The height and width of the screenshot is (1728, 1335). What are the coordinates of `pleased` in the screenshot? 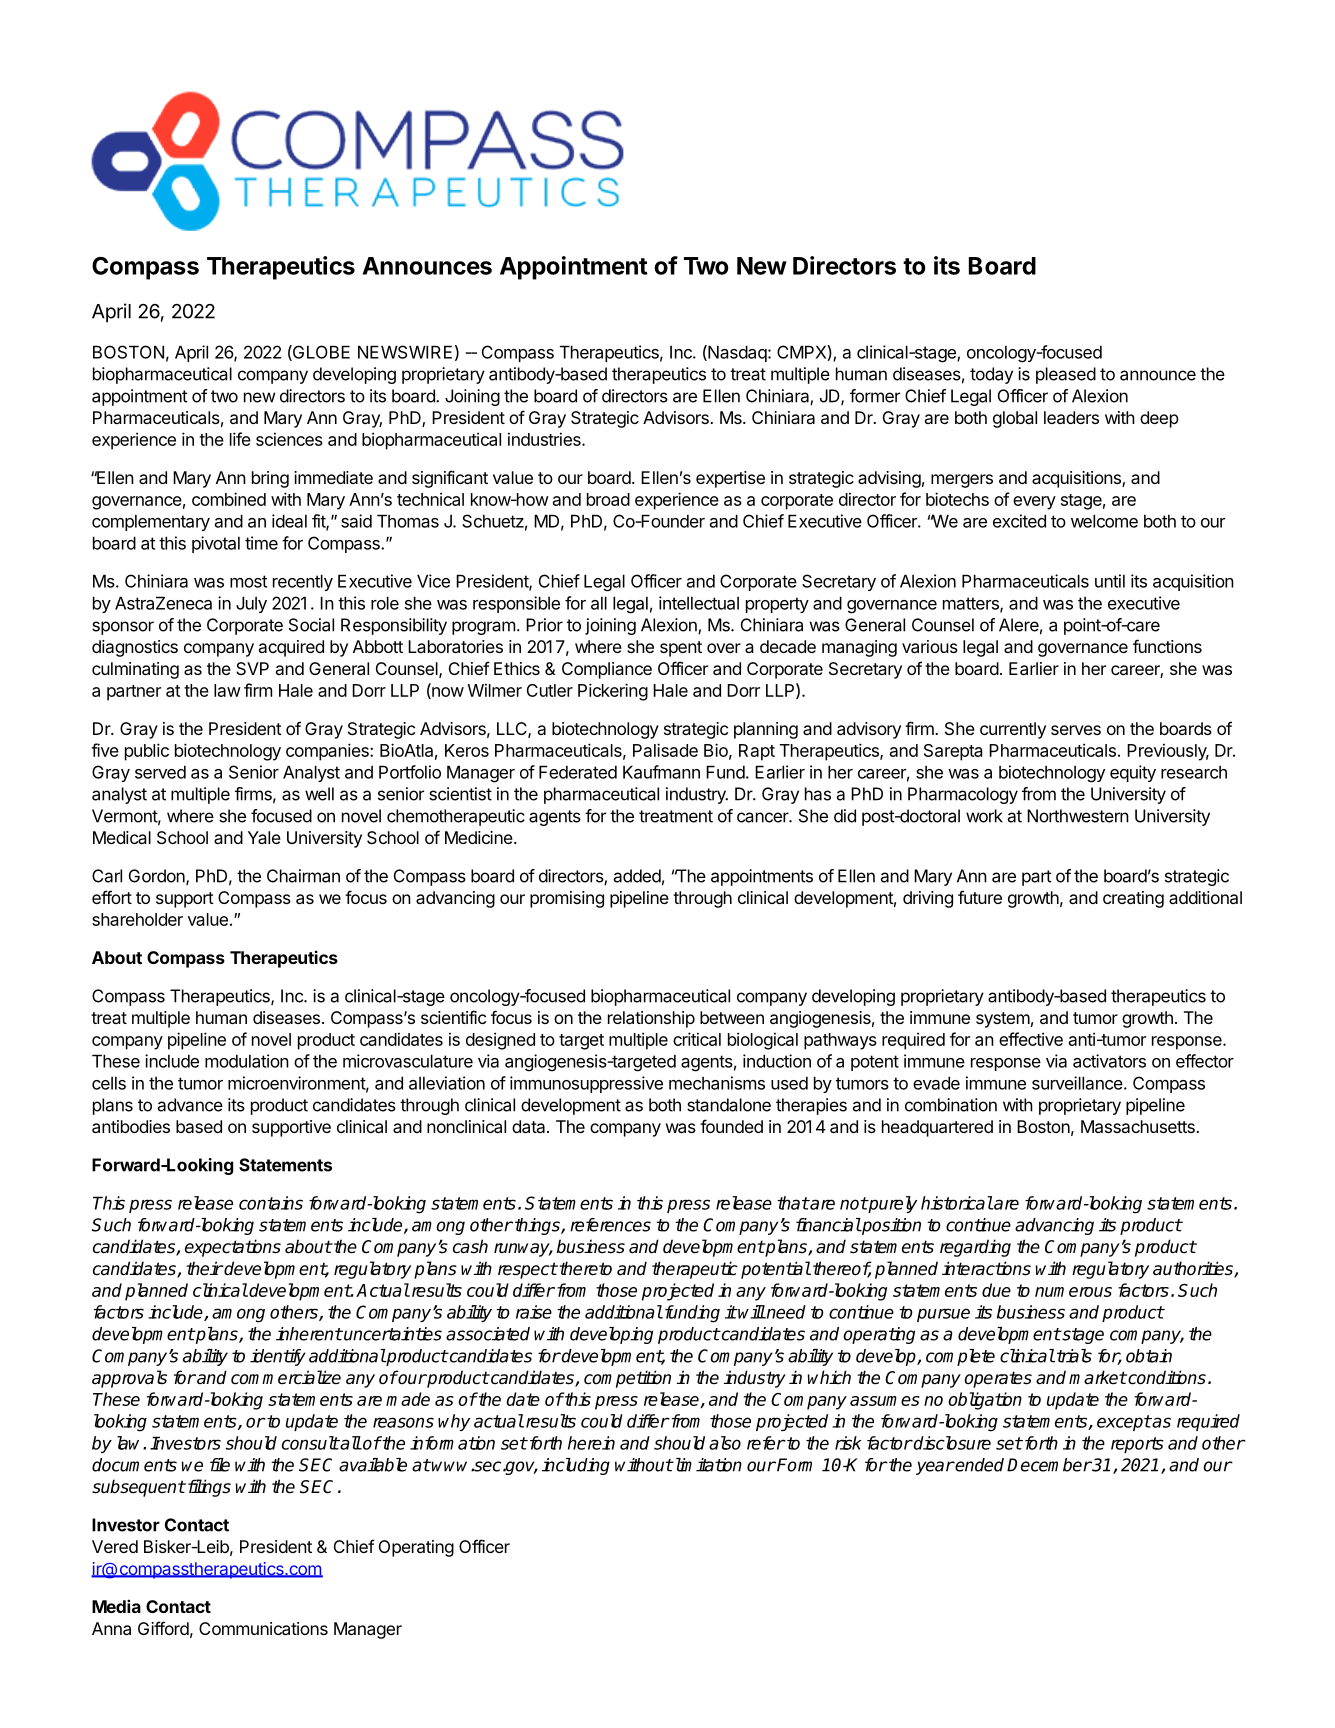 It's located at (1066, 375).
